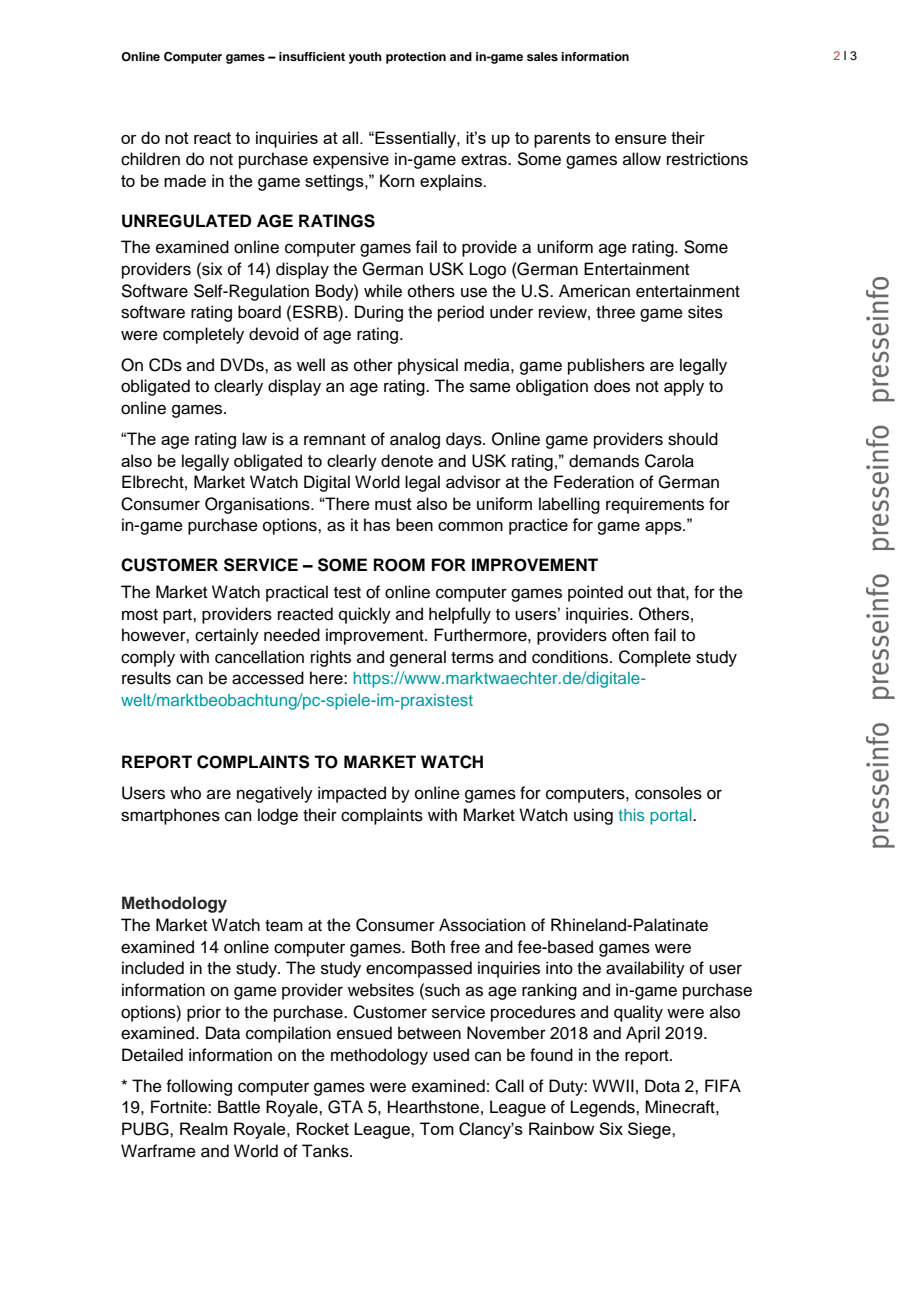  Describe the element at coordinates (352, 794) in the document. I see `impacted` at that location.
